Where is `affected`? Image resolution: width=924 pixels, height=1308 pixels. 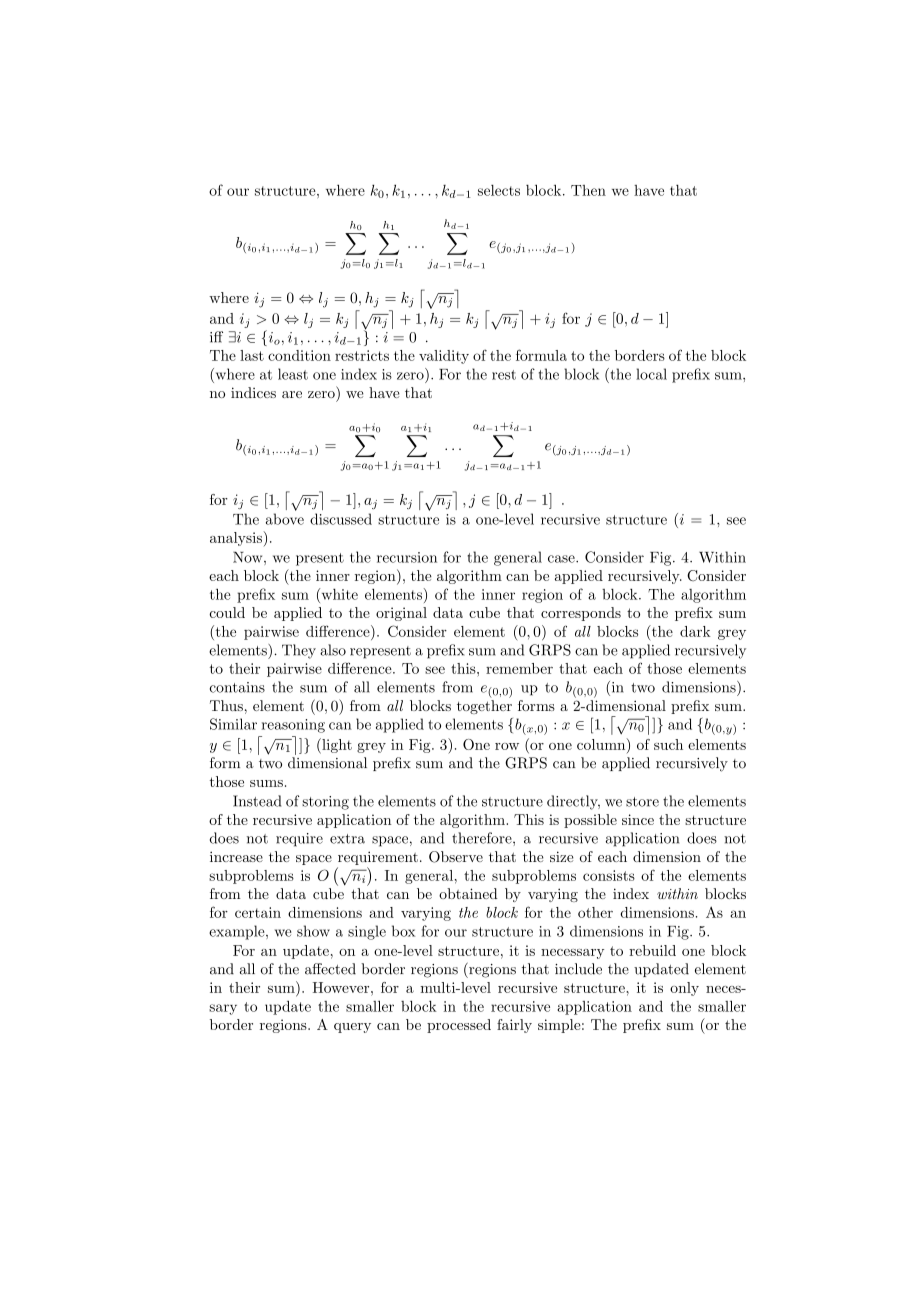
affected is located at coordinates (330, 969).
